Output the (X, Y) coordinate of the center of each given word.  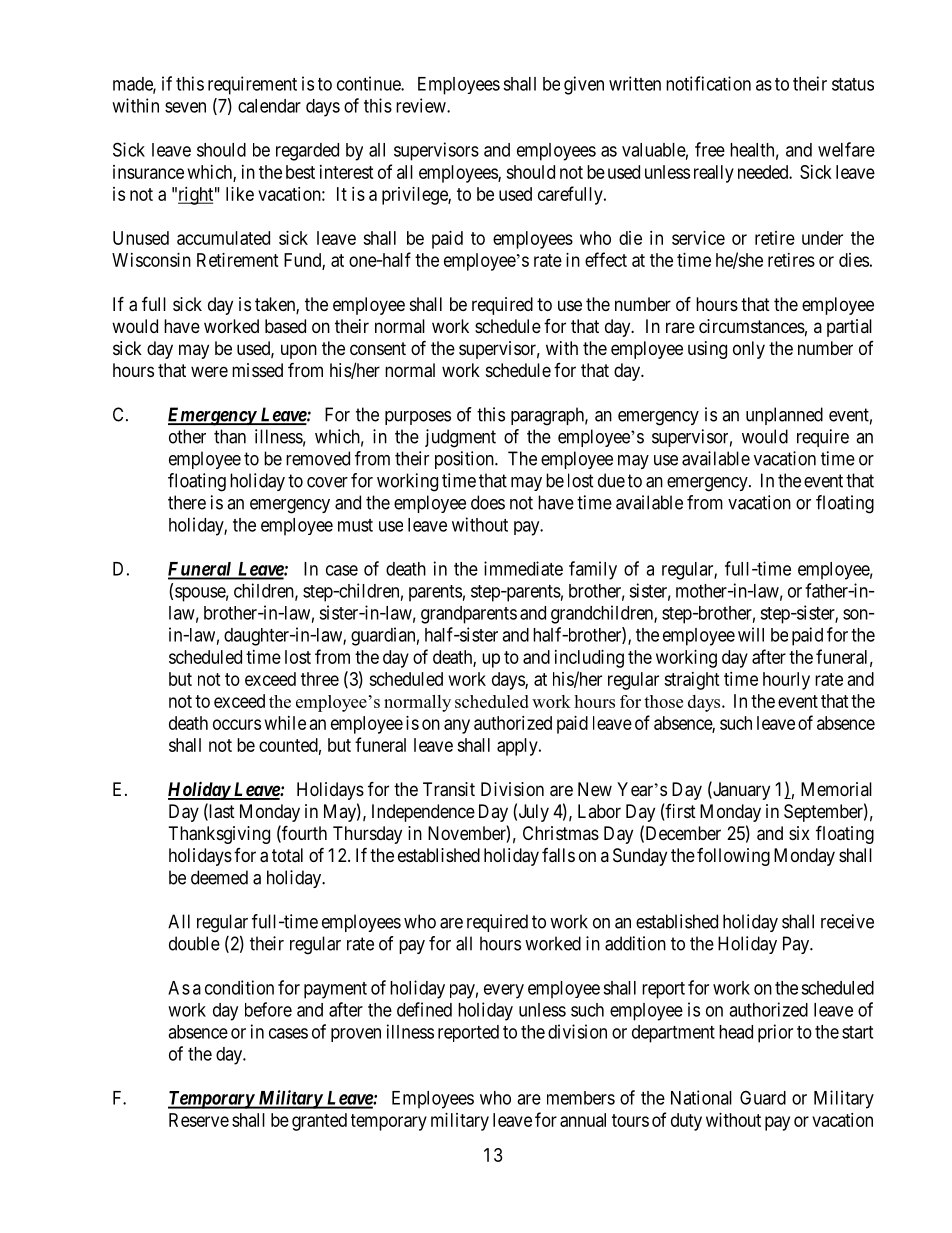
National (701, 1097)
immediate (523, 568)
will (751, 634)
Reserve (199, 1120)
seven (185, 107)
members (581, 1098)
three (320, 679)
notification (708, 83)
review (422, 105)
